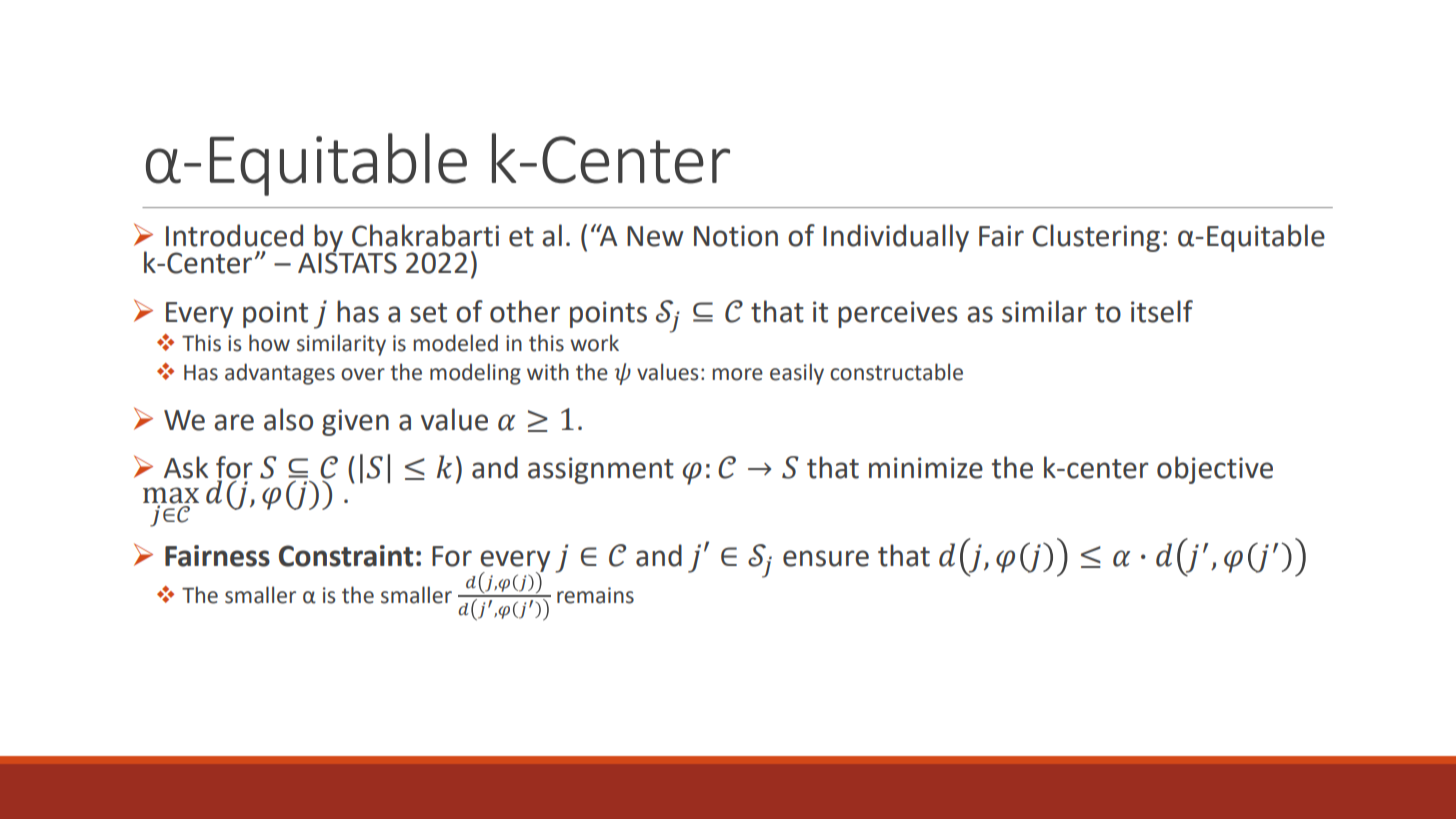  Describe the element at coordinates (288, 419) in the screenshot. I see `also` at that location.
